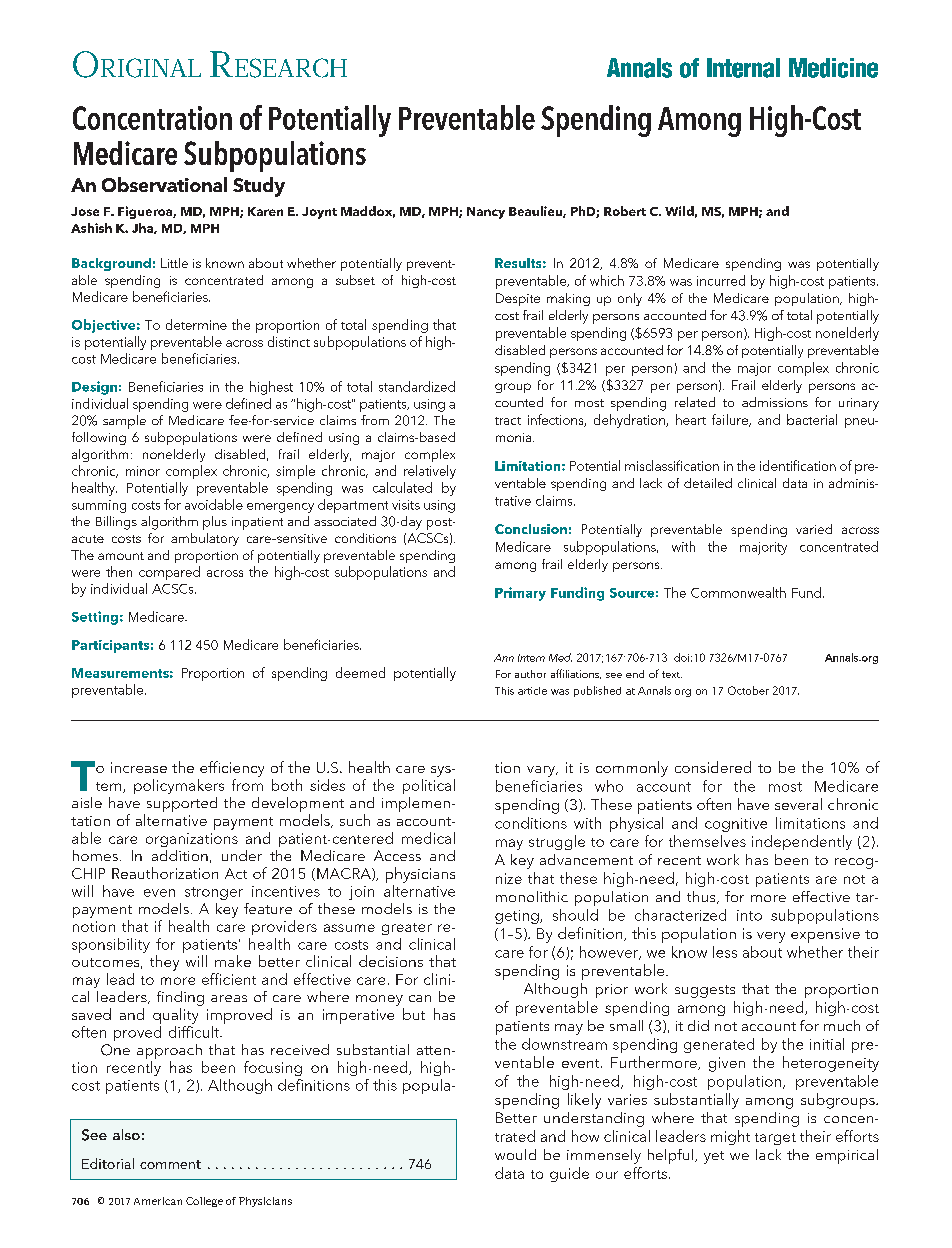 This document has width=952, height=1248. Describe the element at coordinates (169, 573) in the document. I see `compared` at that location.
